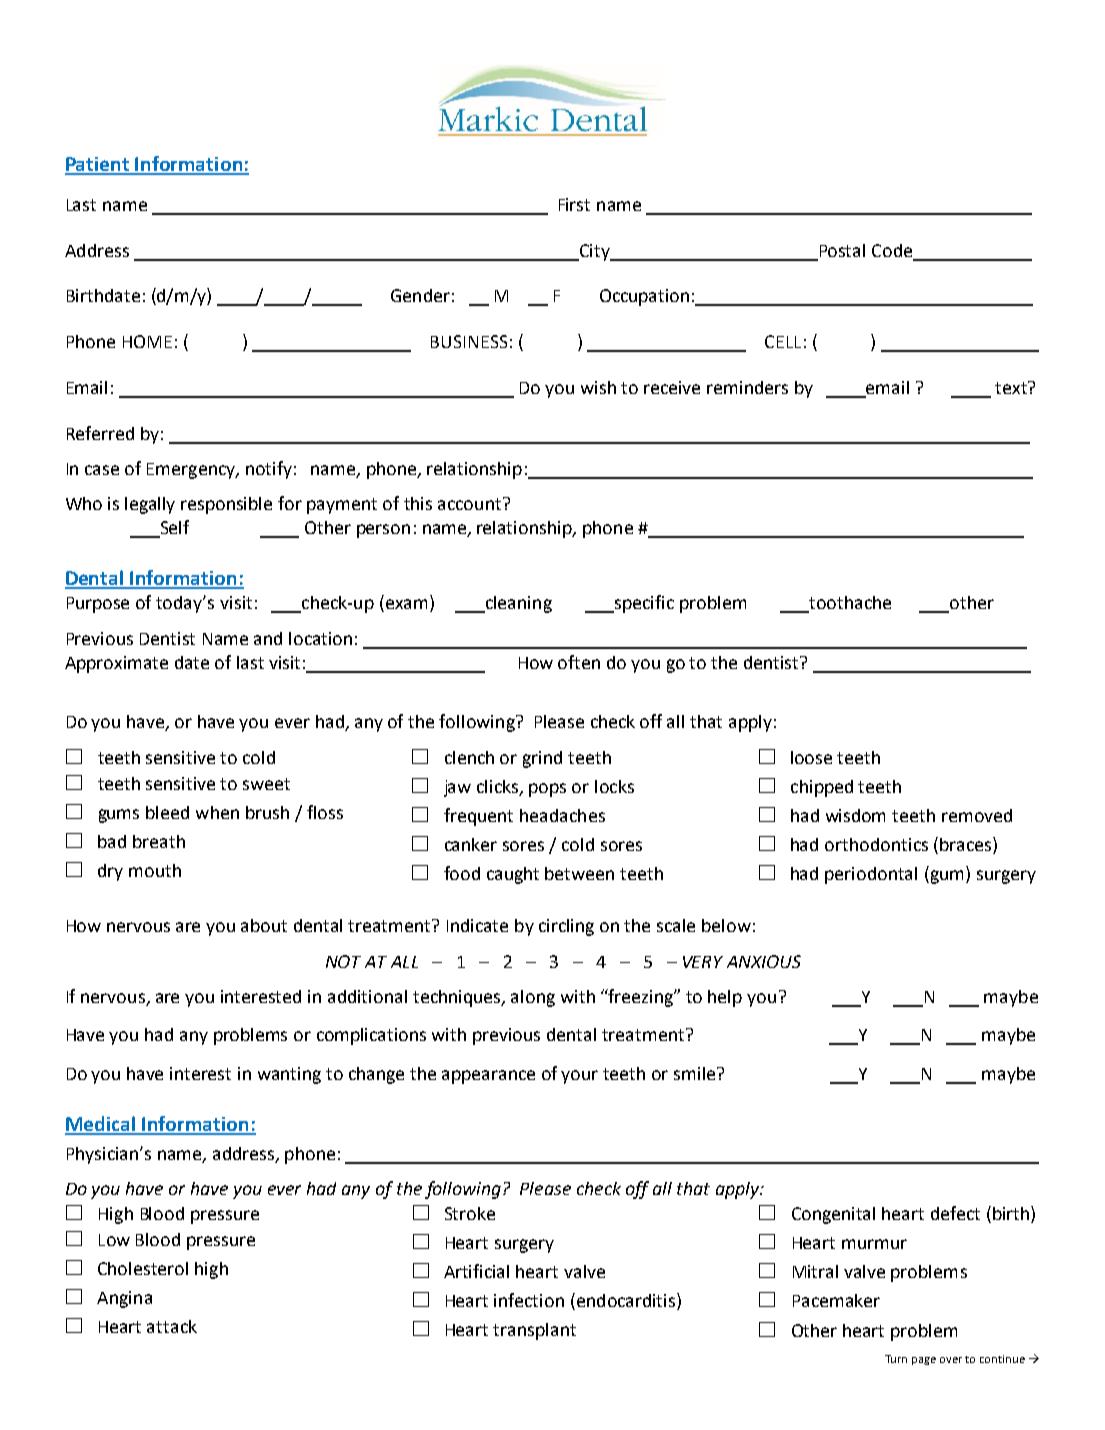  Describe the element at coordinates (783, 341) in the screenshot. I see `CELL` at that location.
